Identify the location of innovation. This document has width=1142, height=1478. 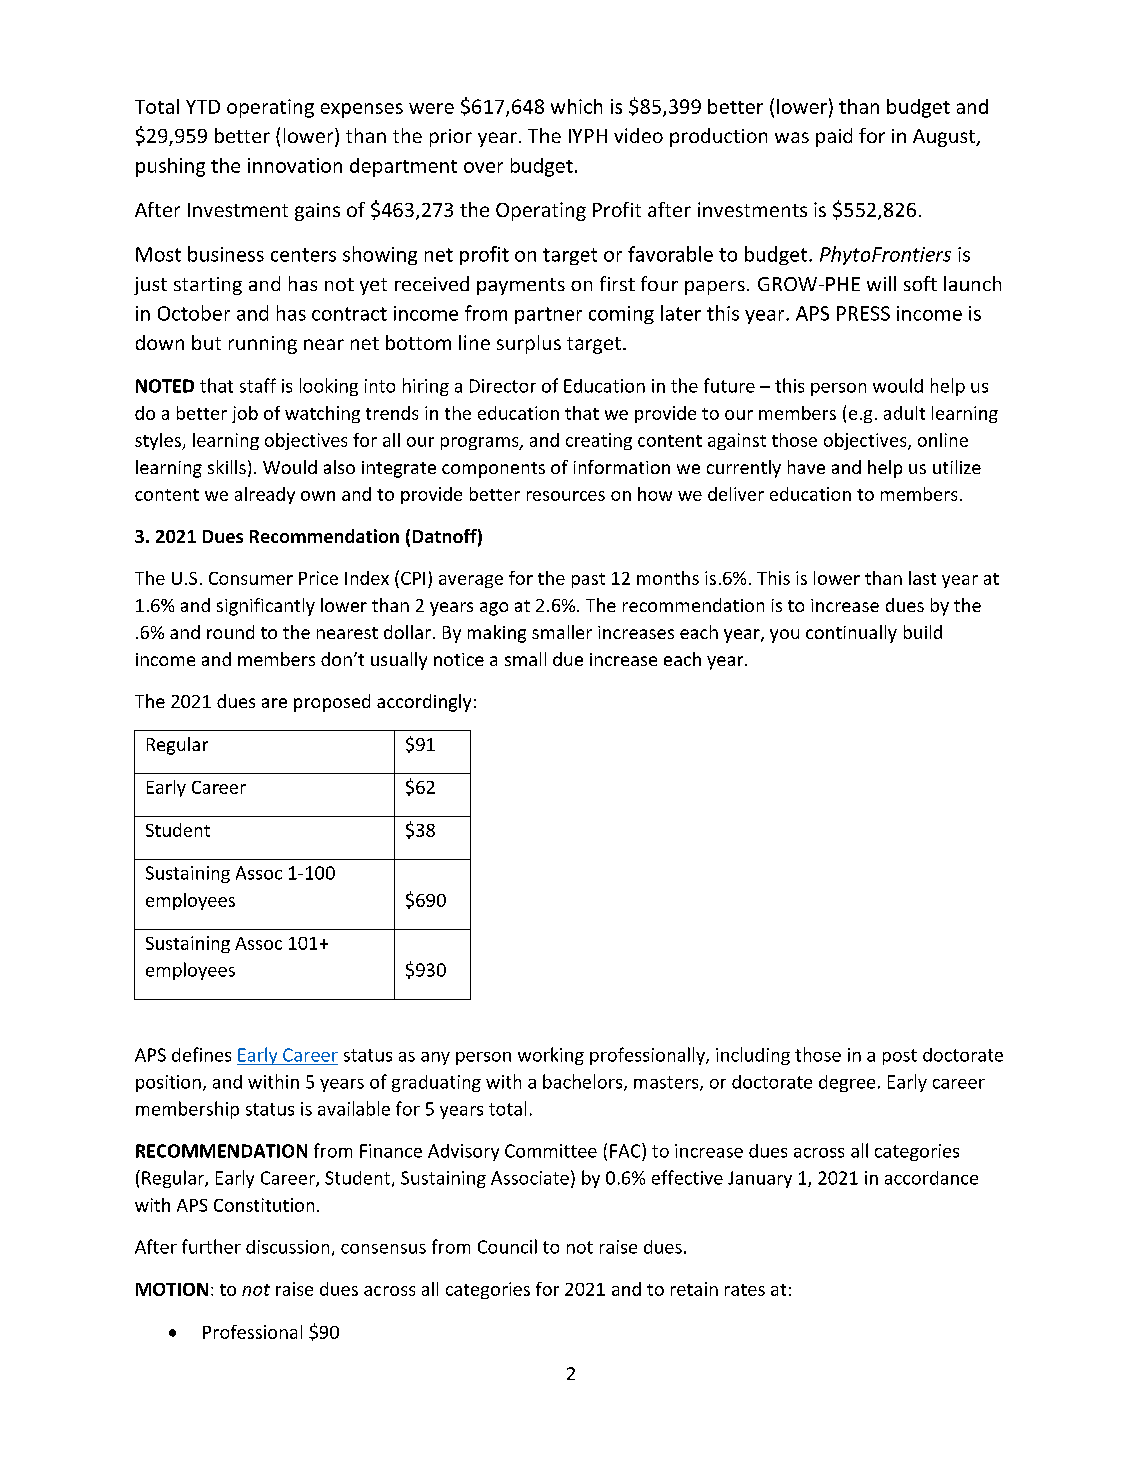
(295, 165).
